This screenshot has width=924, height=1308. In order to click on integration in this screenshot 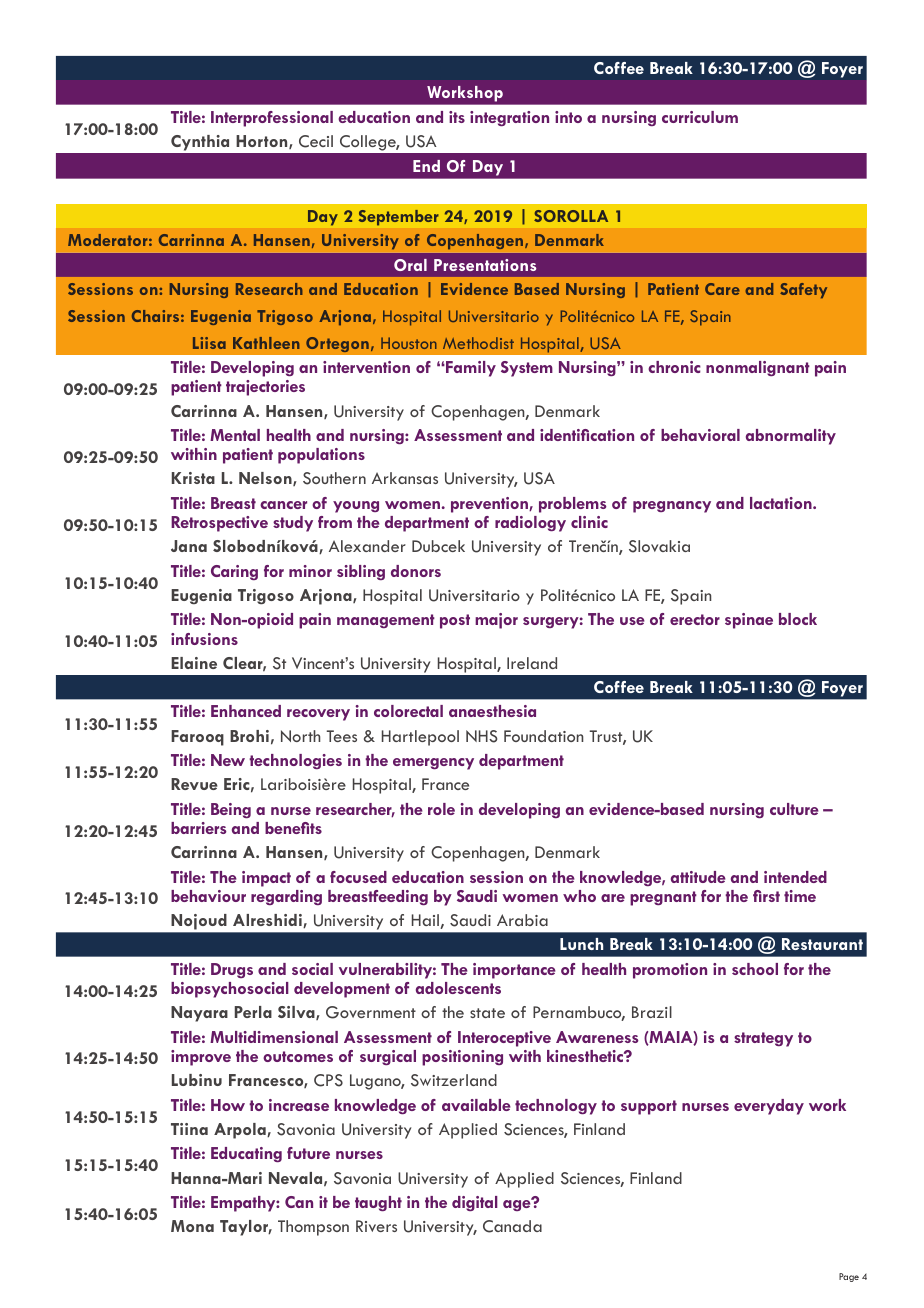, I will do `click(509, 118)`.
